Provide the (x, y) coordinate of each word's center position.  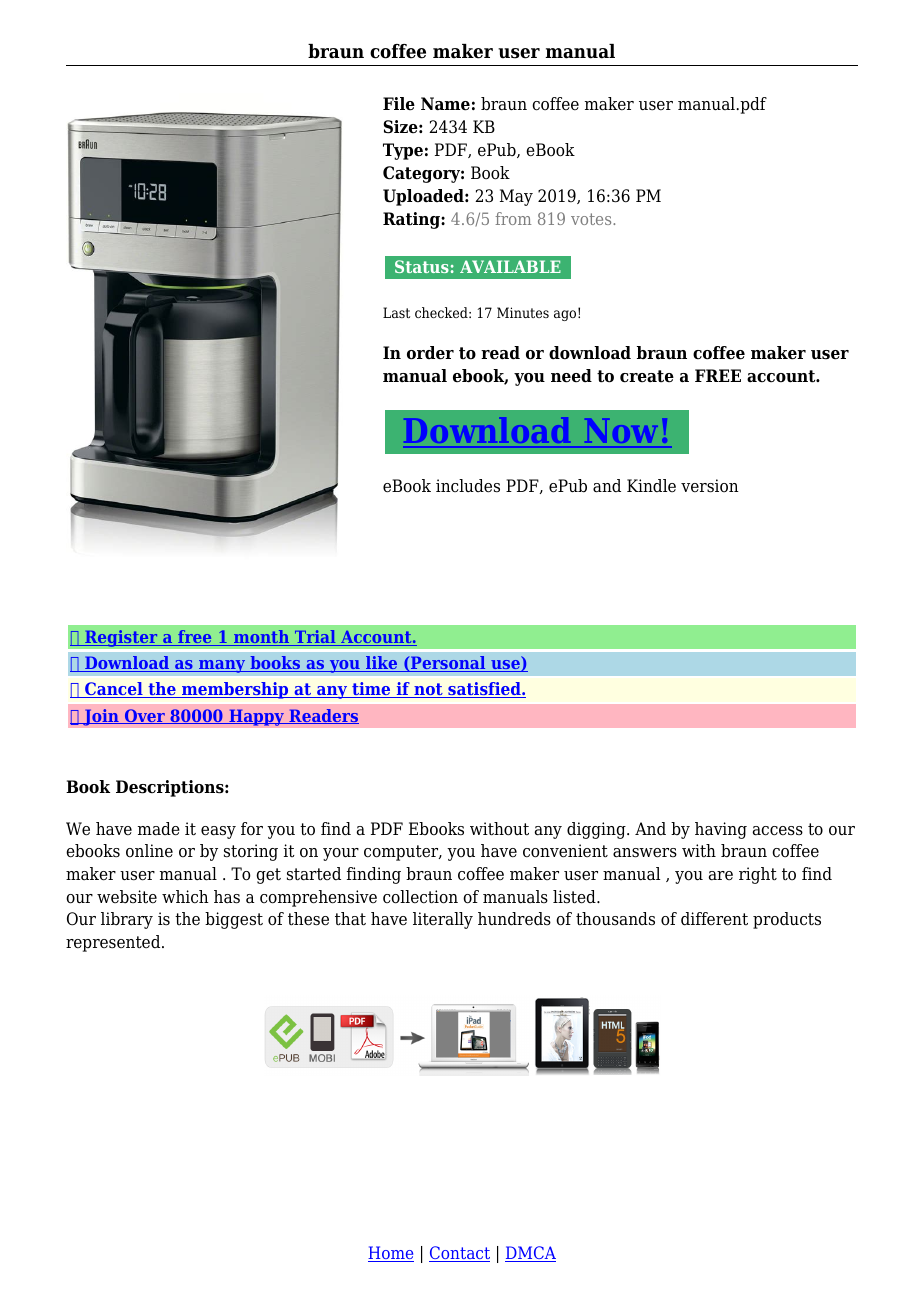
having (721, 830)
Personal (448, 664)
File (399, 104)
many (222, 666)
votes (592, 219)
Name (445, 104)
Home (391, 1254)
